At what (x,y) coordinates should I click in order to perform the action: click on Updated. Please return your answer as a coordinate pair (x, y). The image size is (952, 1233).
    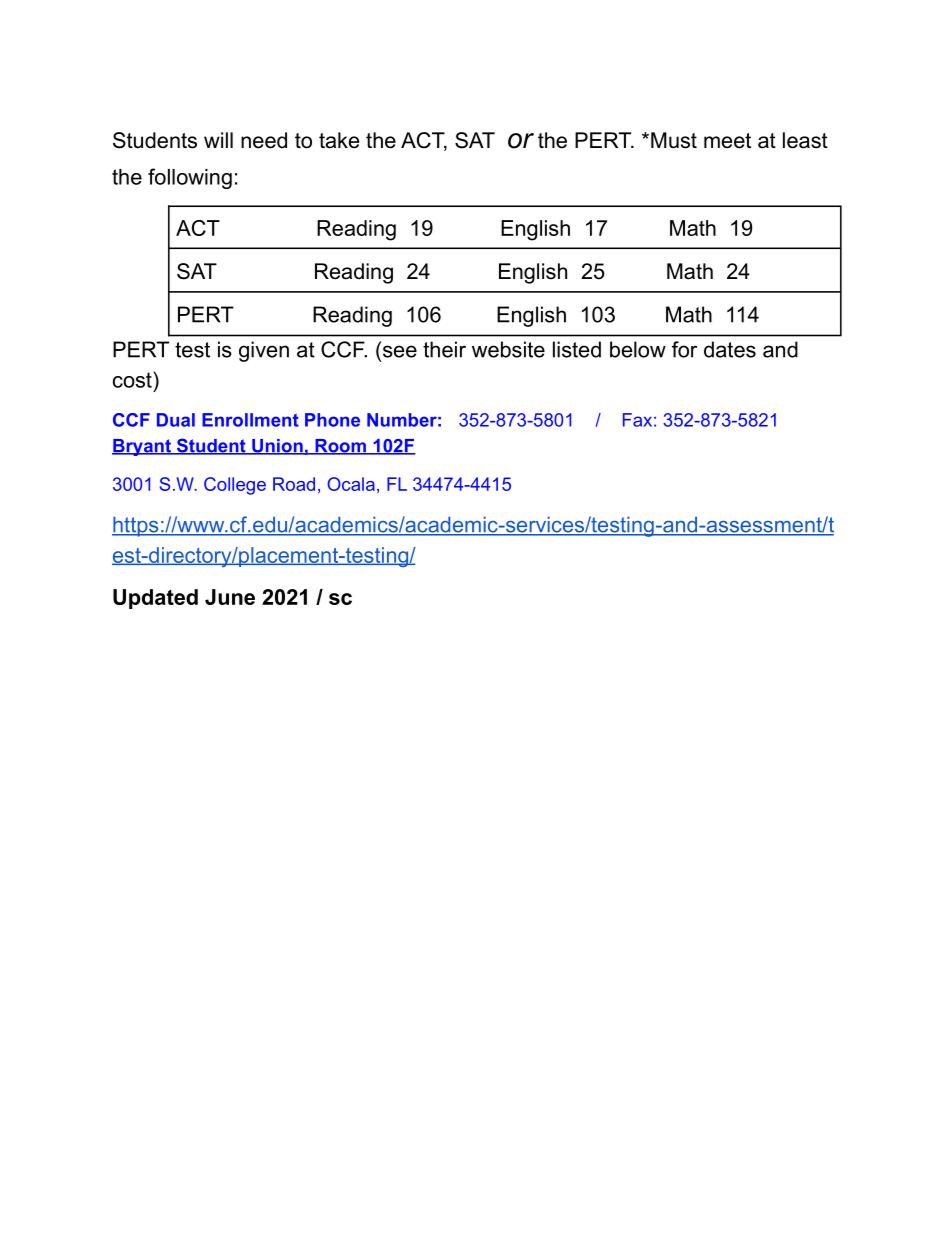
    Looking at the image, I should click on (155, 599).
